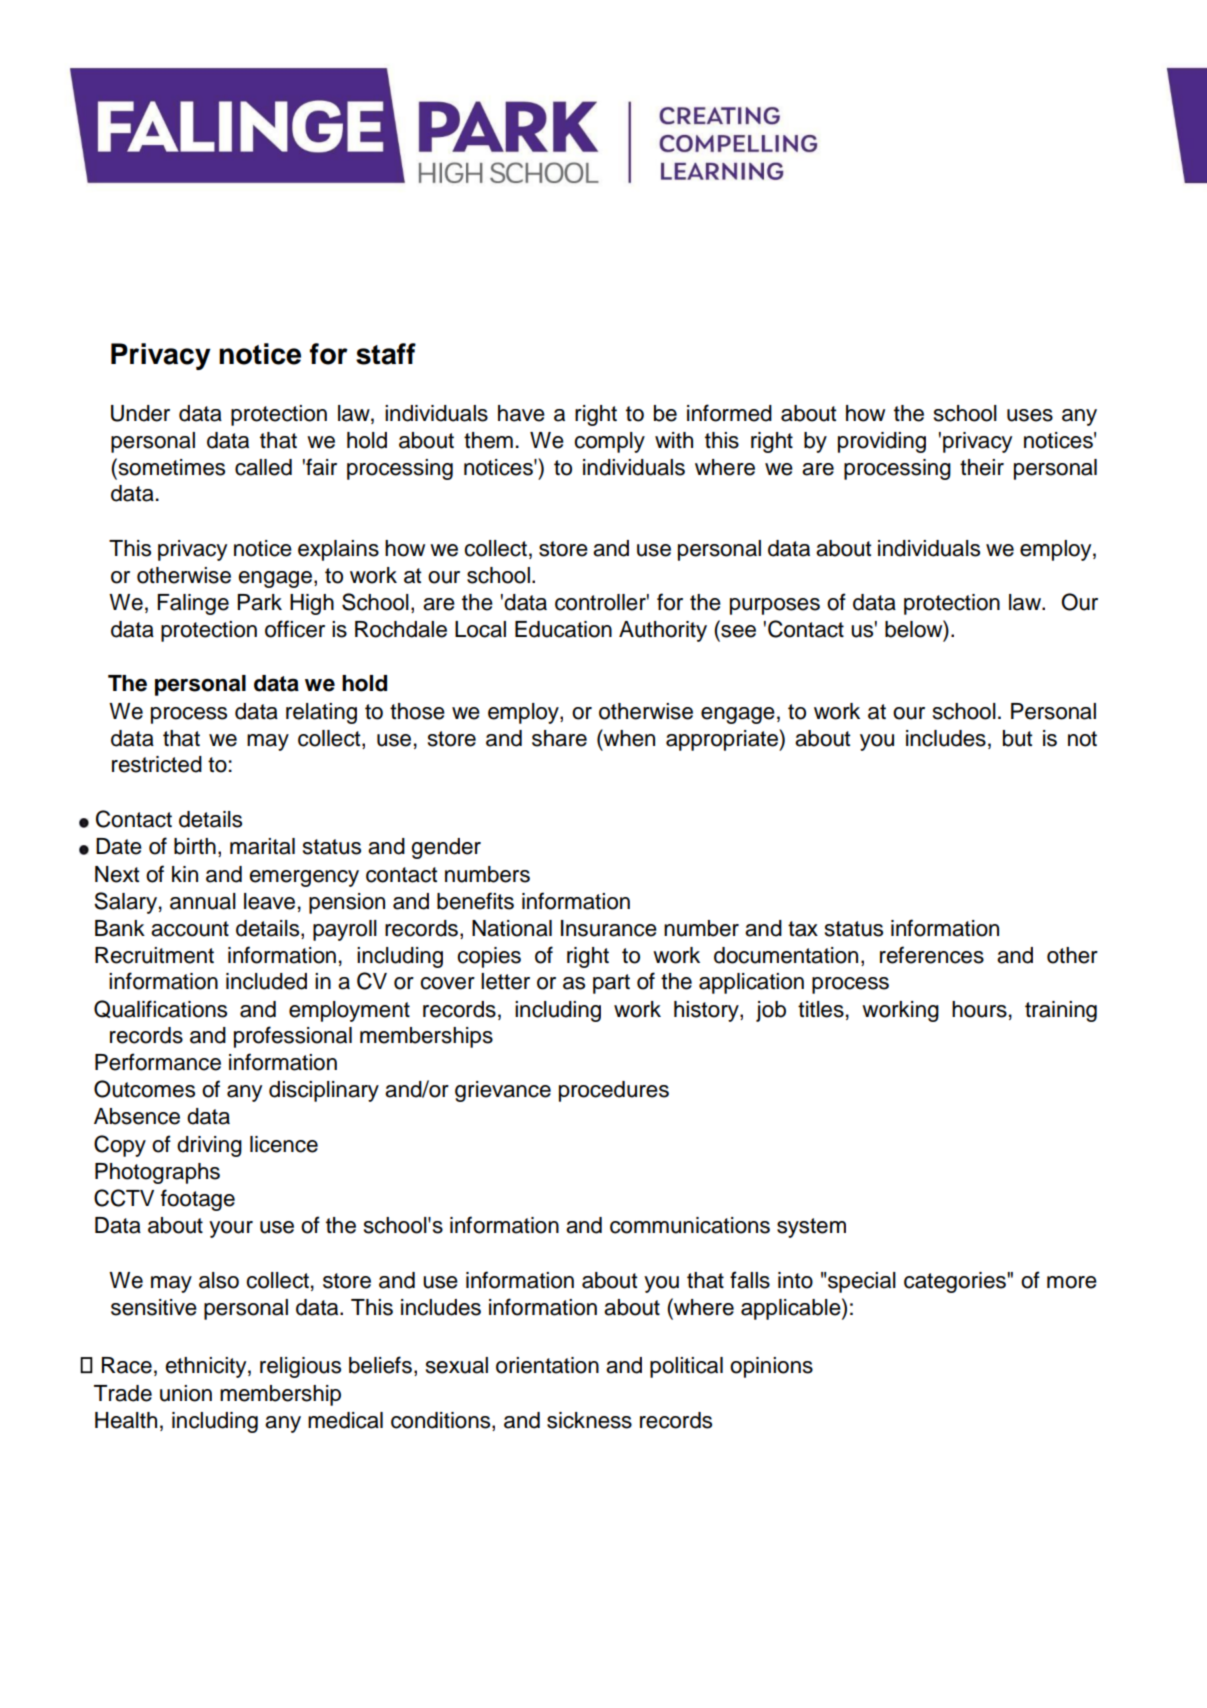  Describe the element at coordinates (521, 413) in the screenshot. I see `have` at that location.
